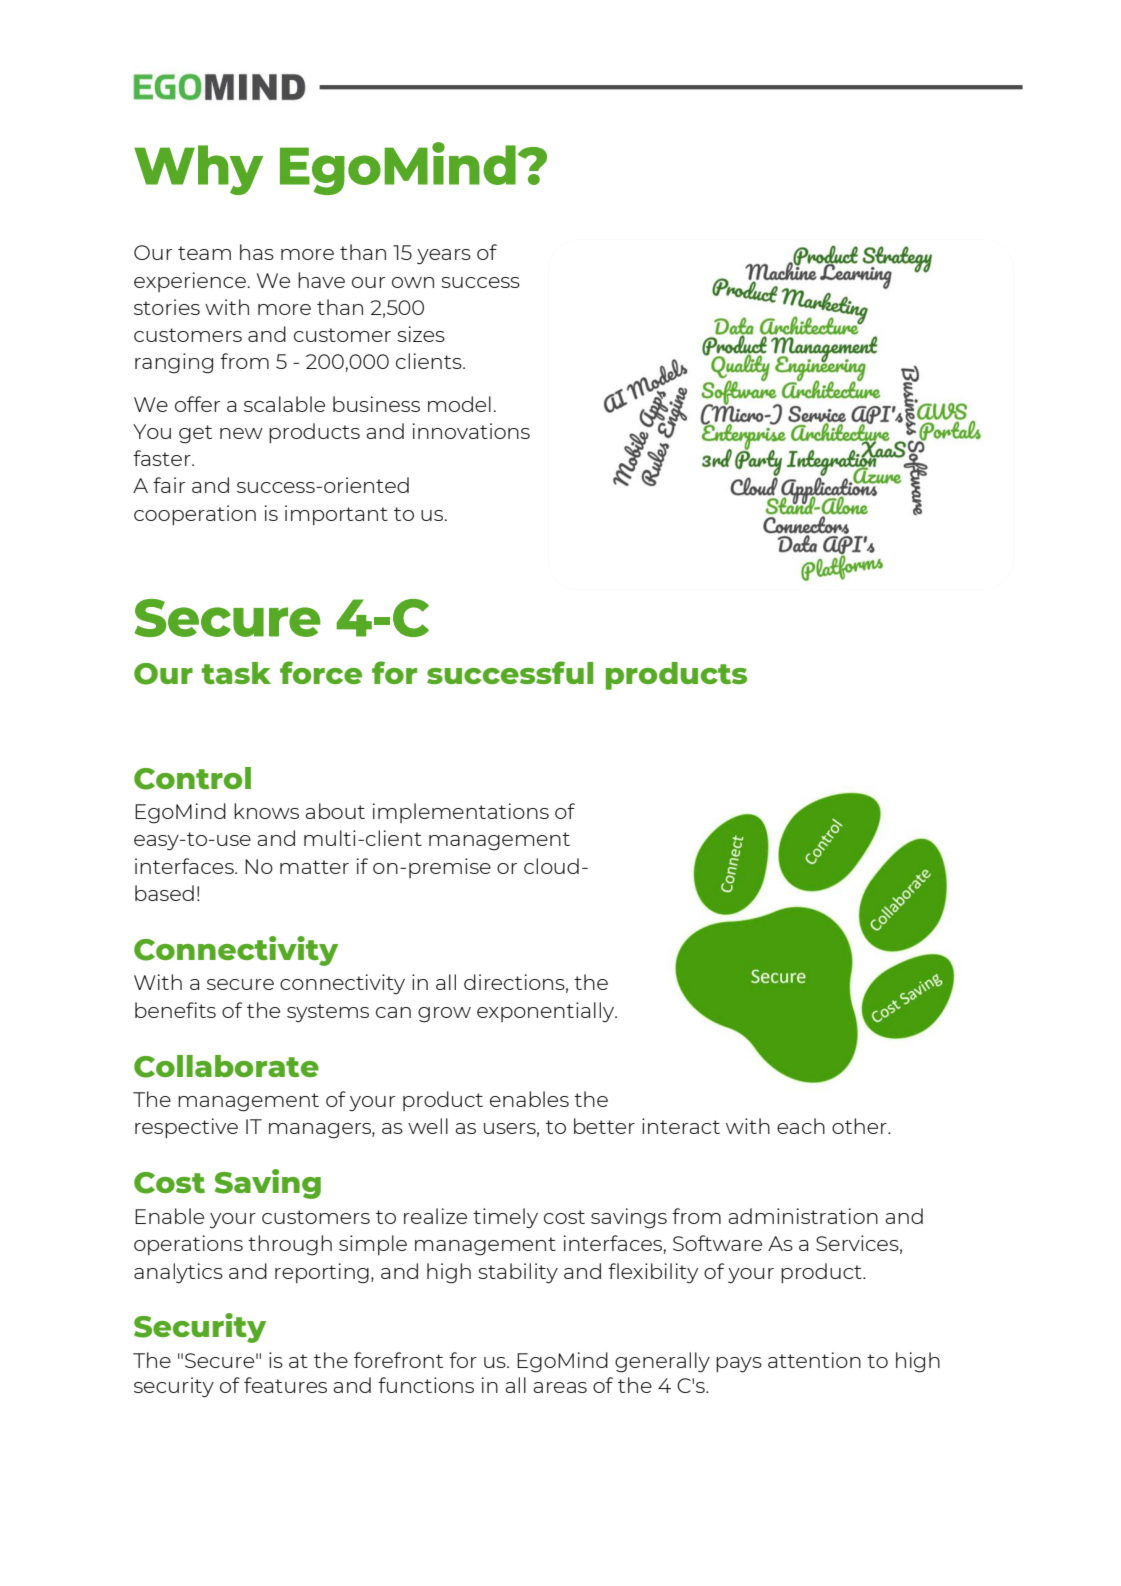  Describe the element at coordinates (175, 1010) in the screenshot. I see `benefits` at that location.
